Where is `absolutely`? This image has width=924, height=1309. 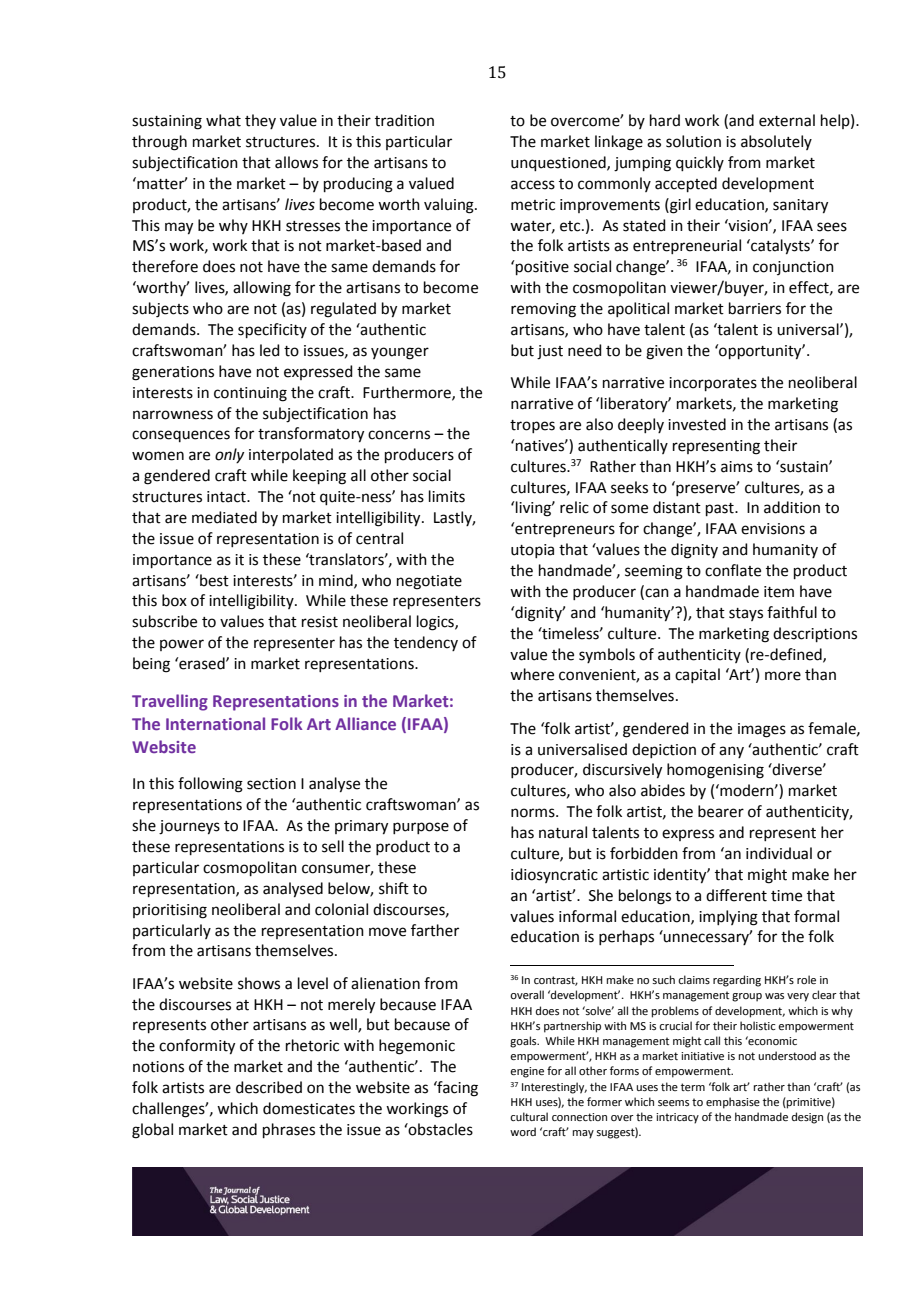 absolutely is located at coordinates (776, 142).
